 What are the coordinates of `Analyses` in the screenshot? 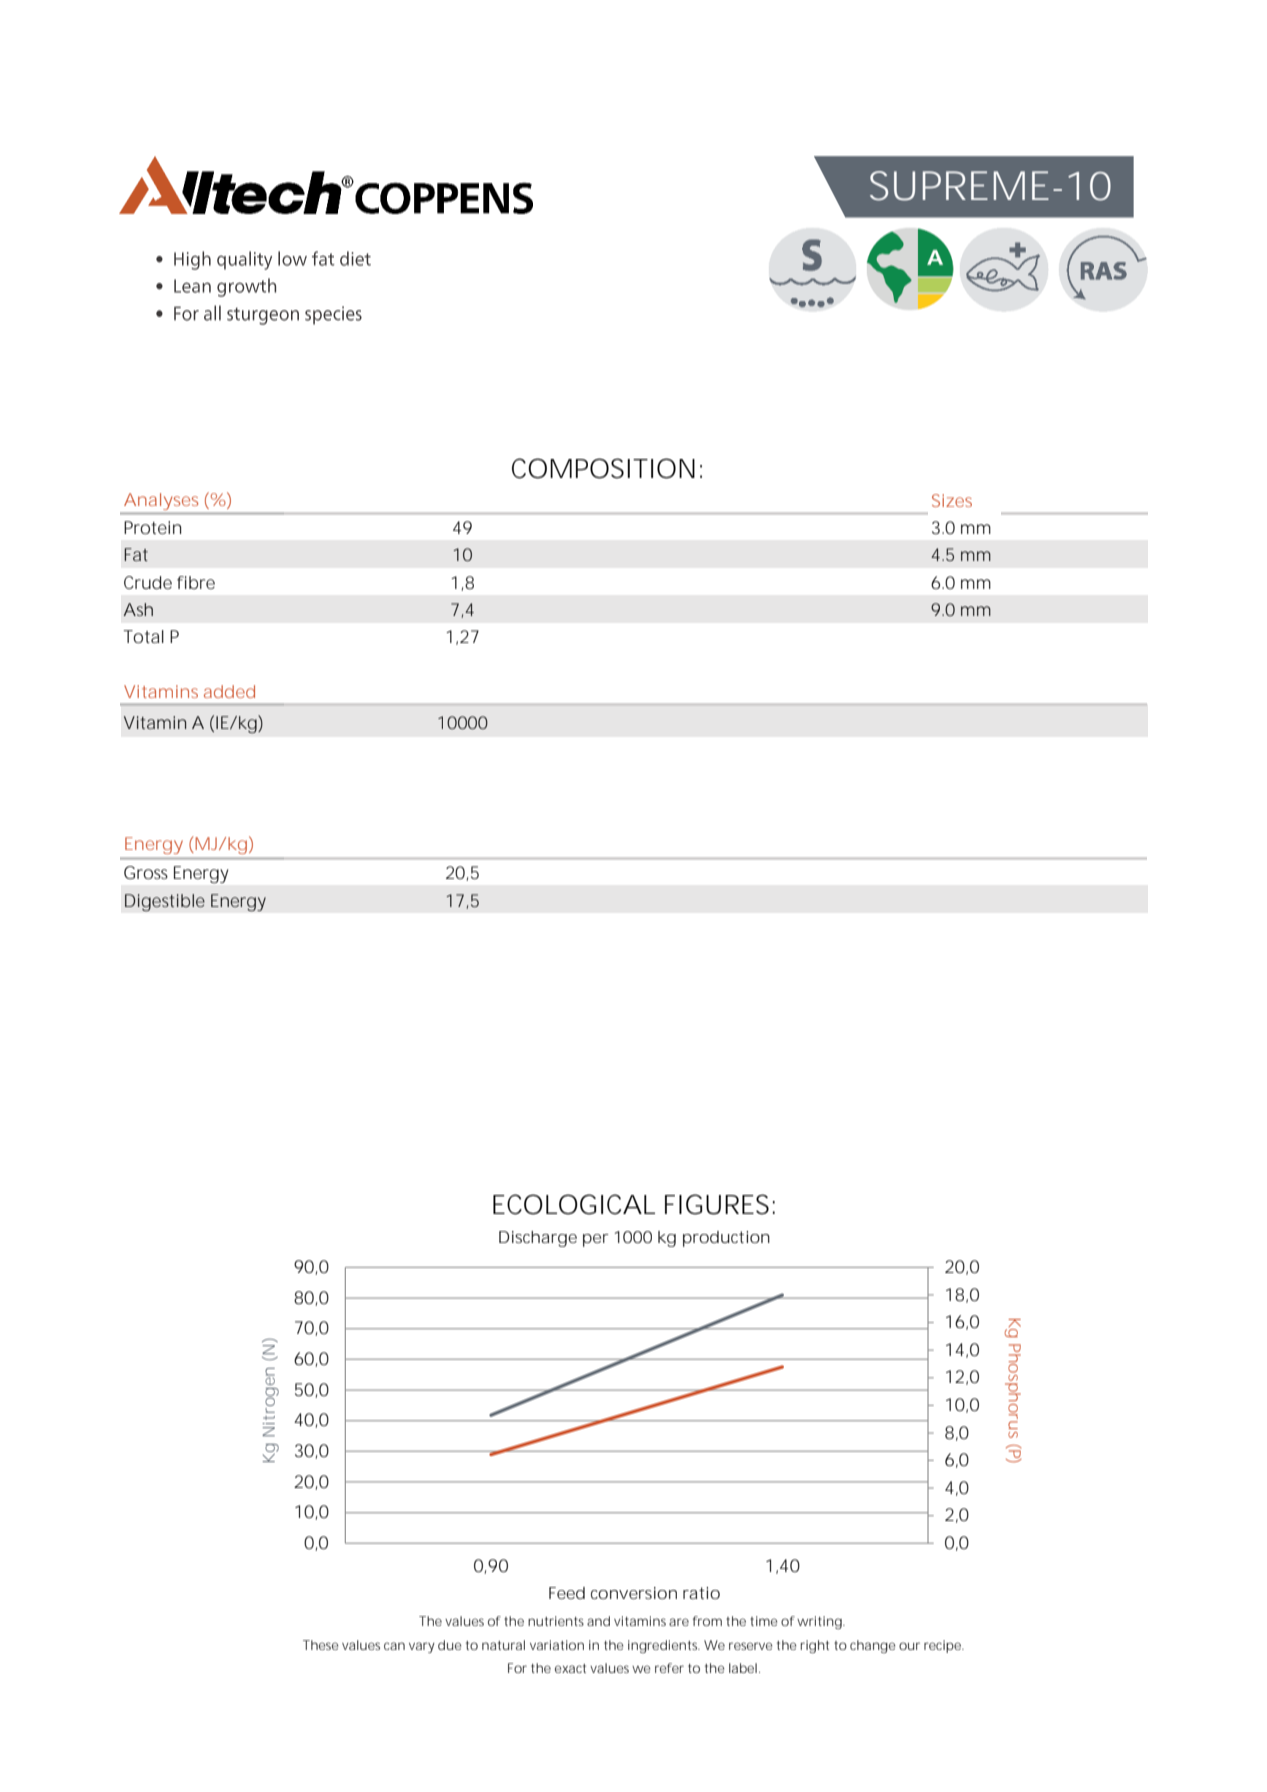 It's located at (161, 501).
